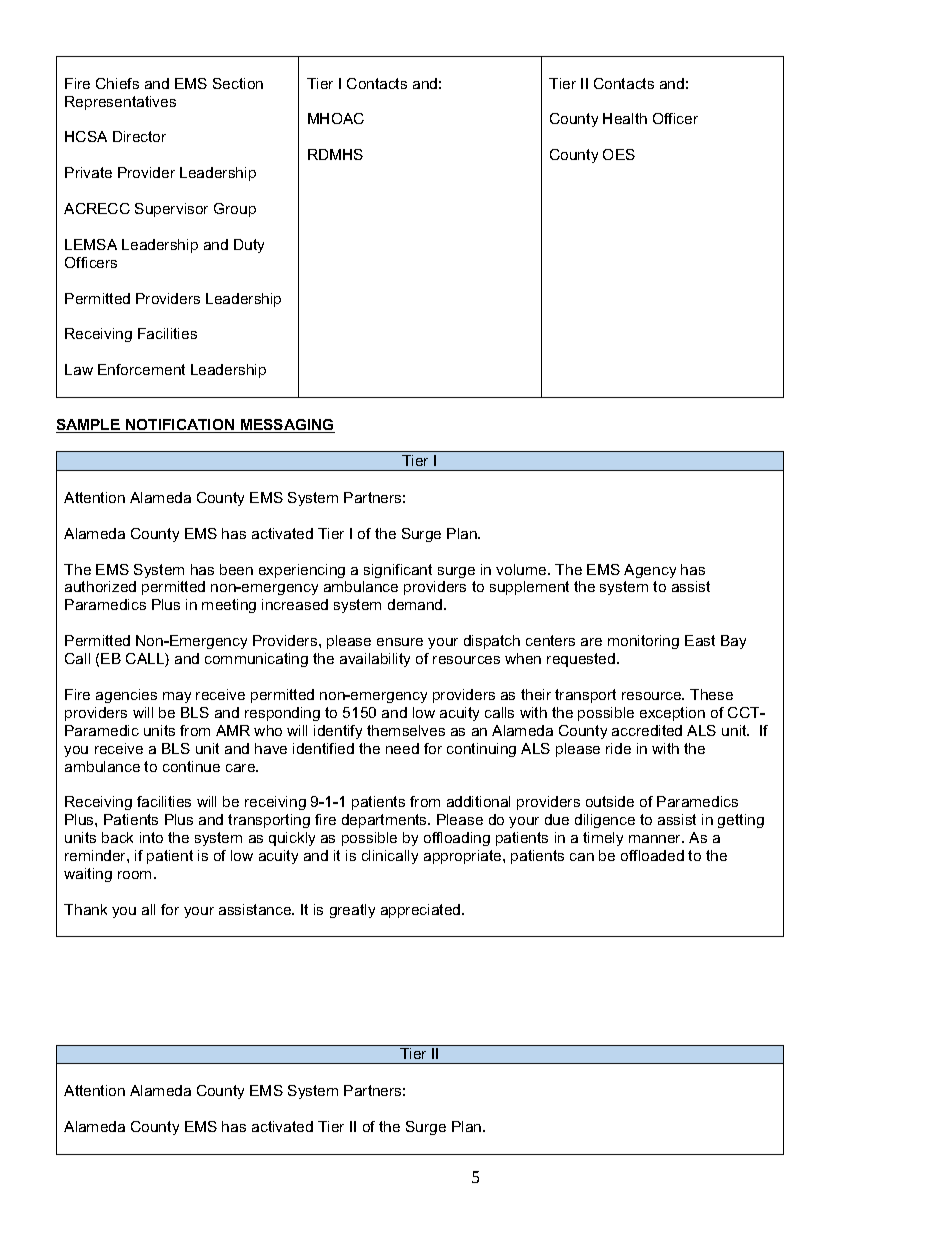  Describe the element at coordinates (672, 714) in the page. I see `exception` at that location.
